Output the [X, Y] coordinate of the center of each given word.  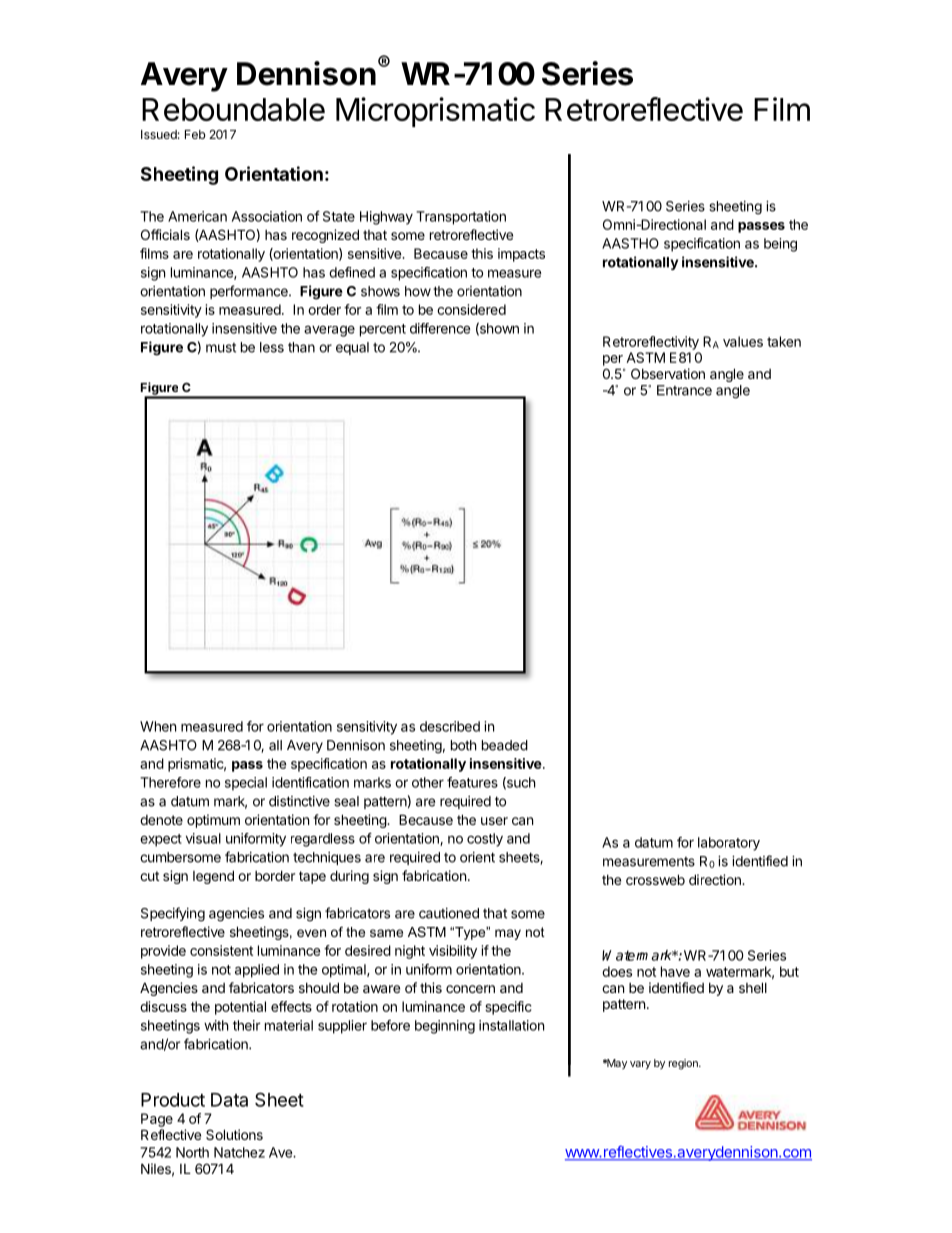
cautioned [449, 913]
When [158, 726]
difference [440, 328]
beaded [505, 745]
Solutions [234, 1134]
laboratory [729, 844]
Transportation [461, 218]
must [221, 348]
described [450, 726]
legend [213, 877]
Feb [195, 134]
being [780, 245]
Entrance [684, 390]
